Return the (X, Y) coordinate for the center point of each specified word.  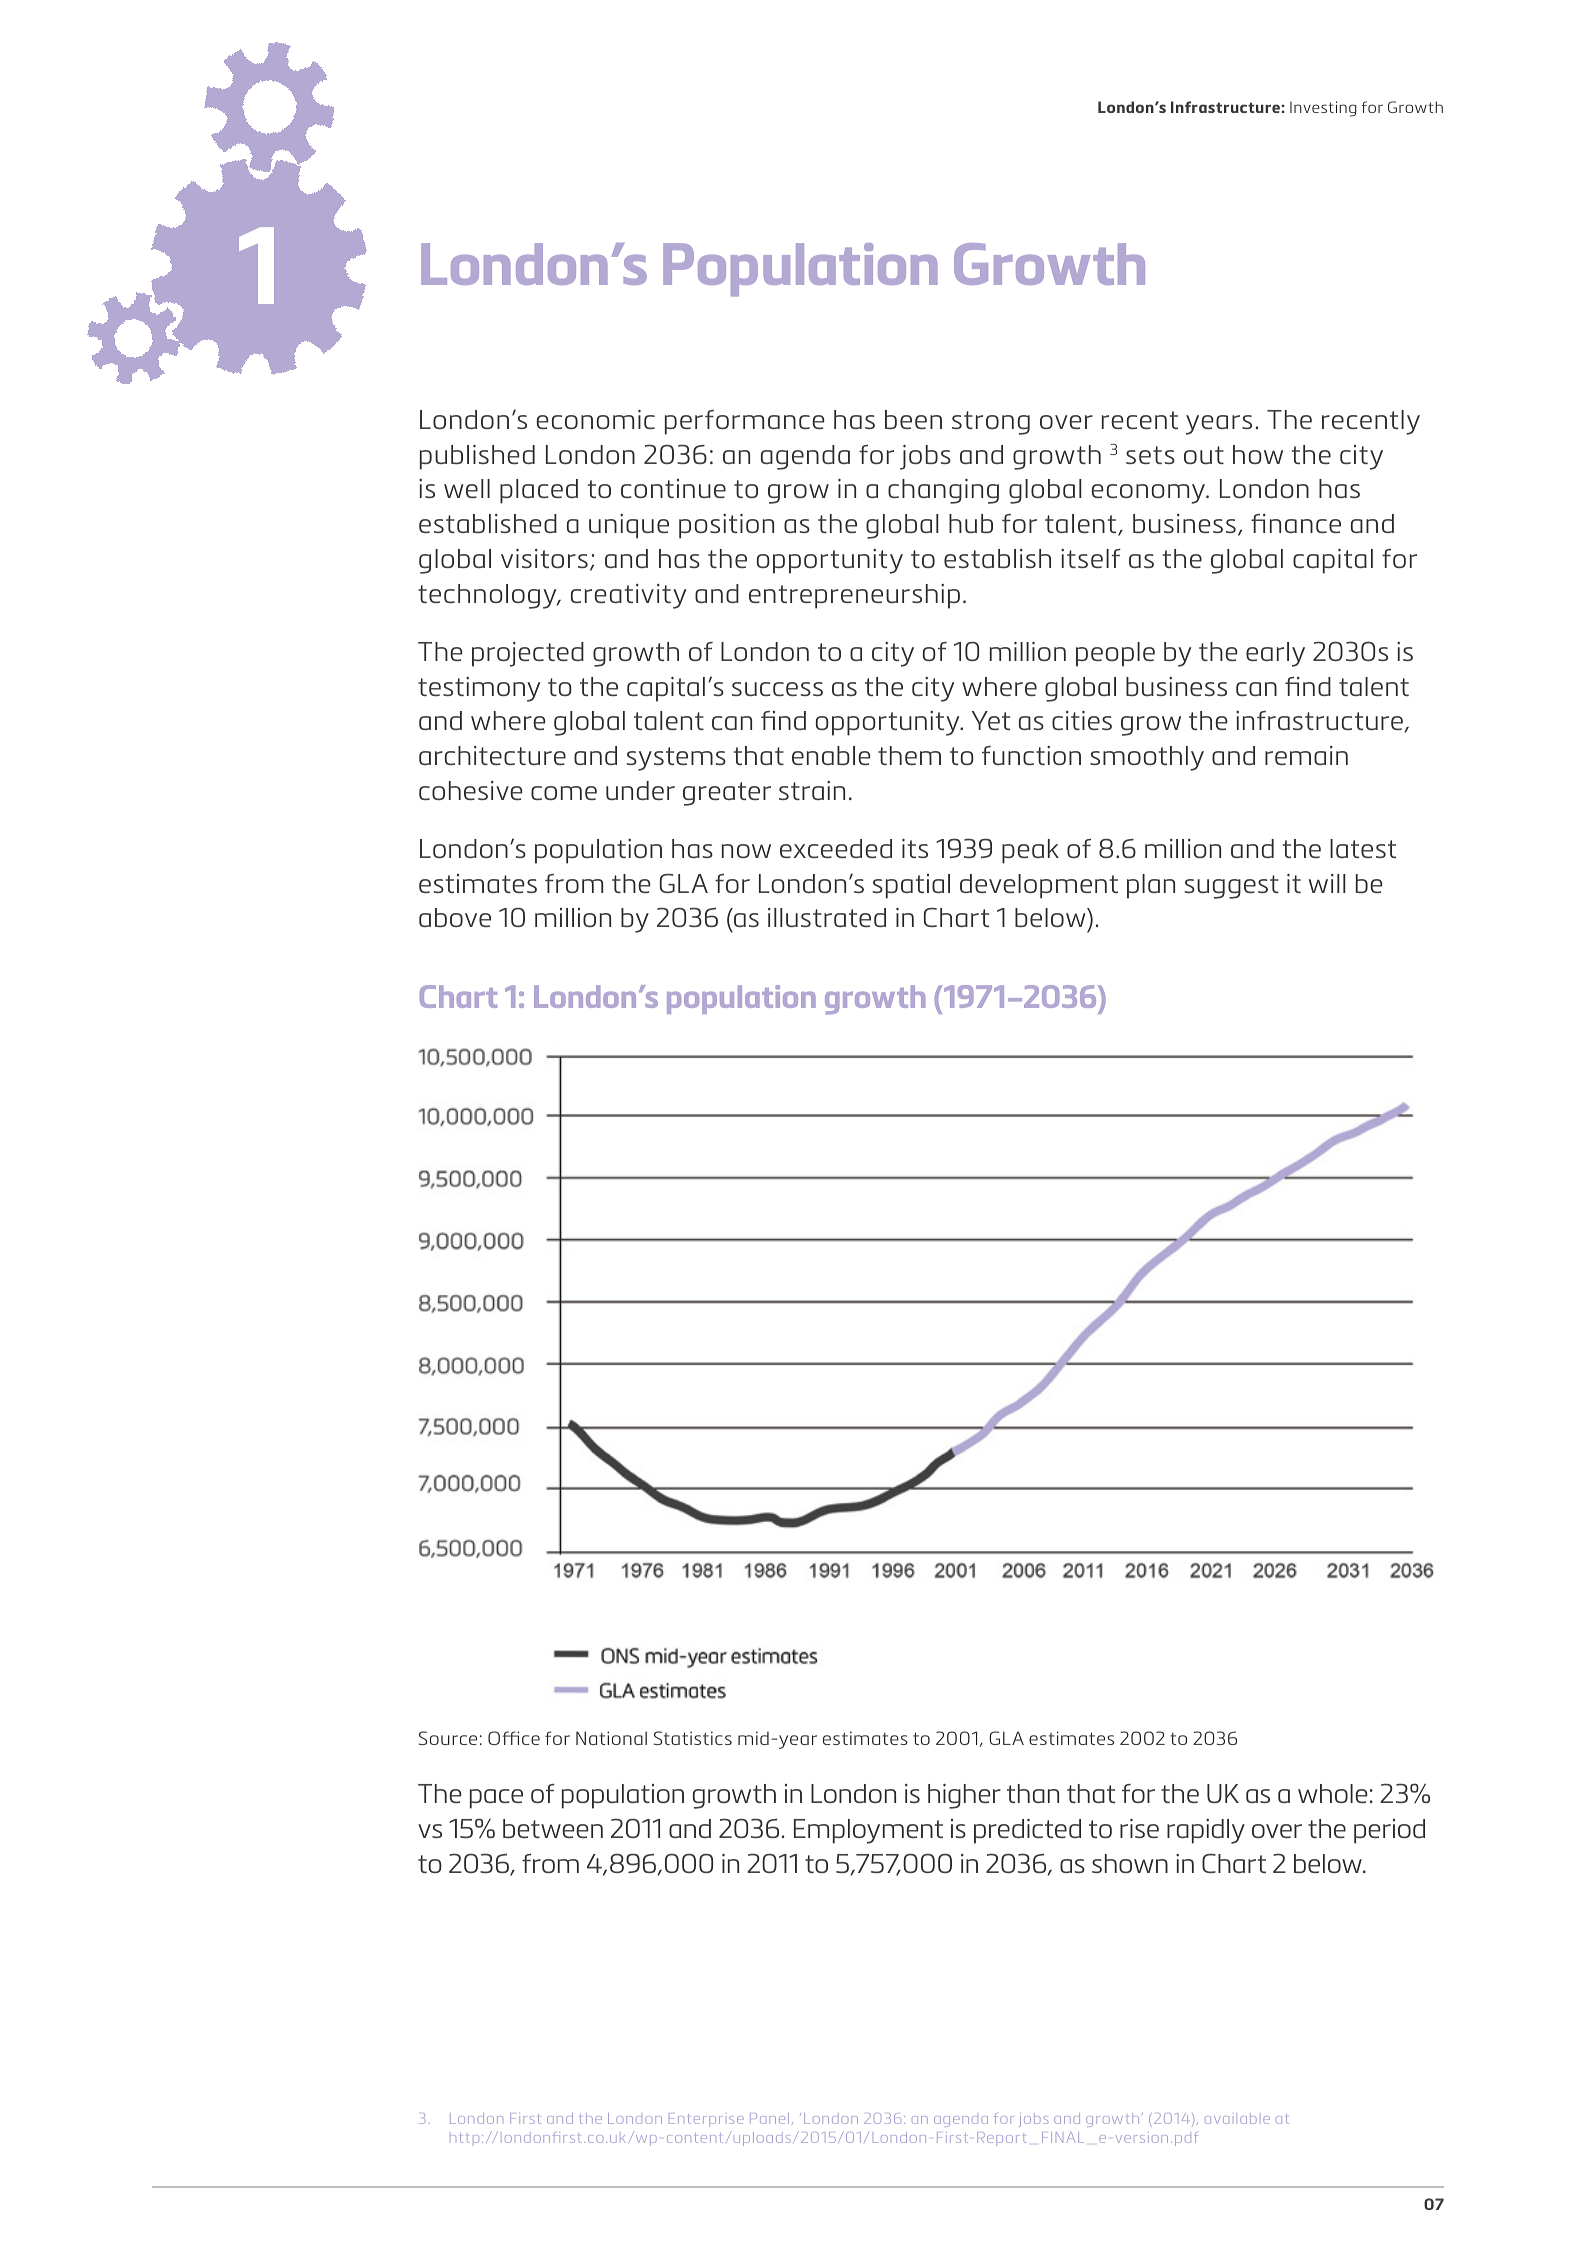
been (913, 419)
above (455, 917)
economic (595, 419)
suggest (1232, 887)
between (553, 1828)
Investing (1323, 109)
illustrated (827, 917)
